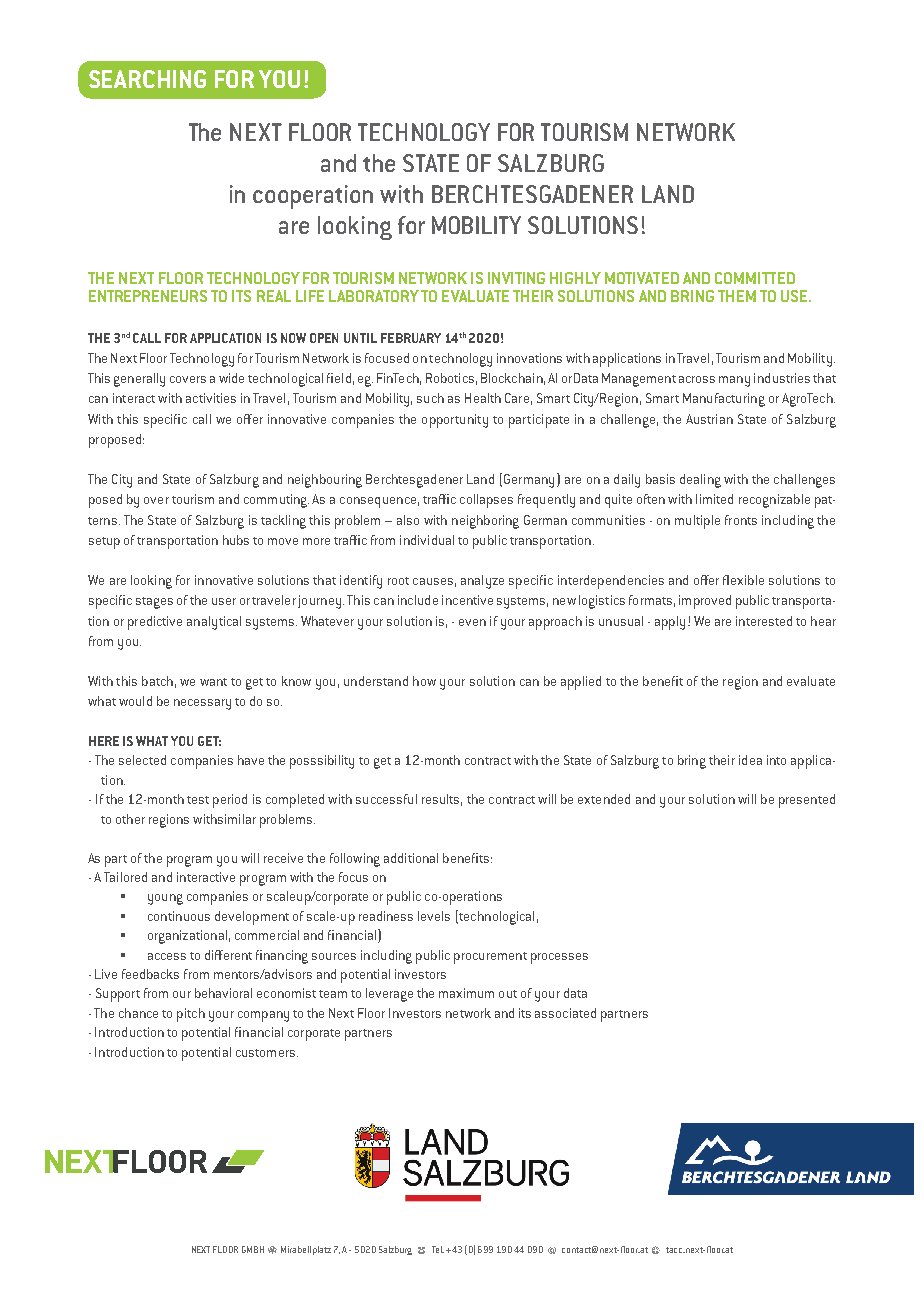 The width and height of the screenshot is (924, 1308). What do you see at coordinates (147, 79) in the screenshot?
I see `SEARCHING` at bounding box center [147, 79].
